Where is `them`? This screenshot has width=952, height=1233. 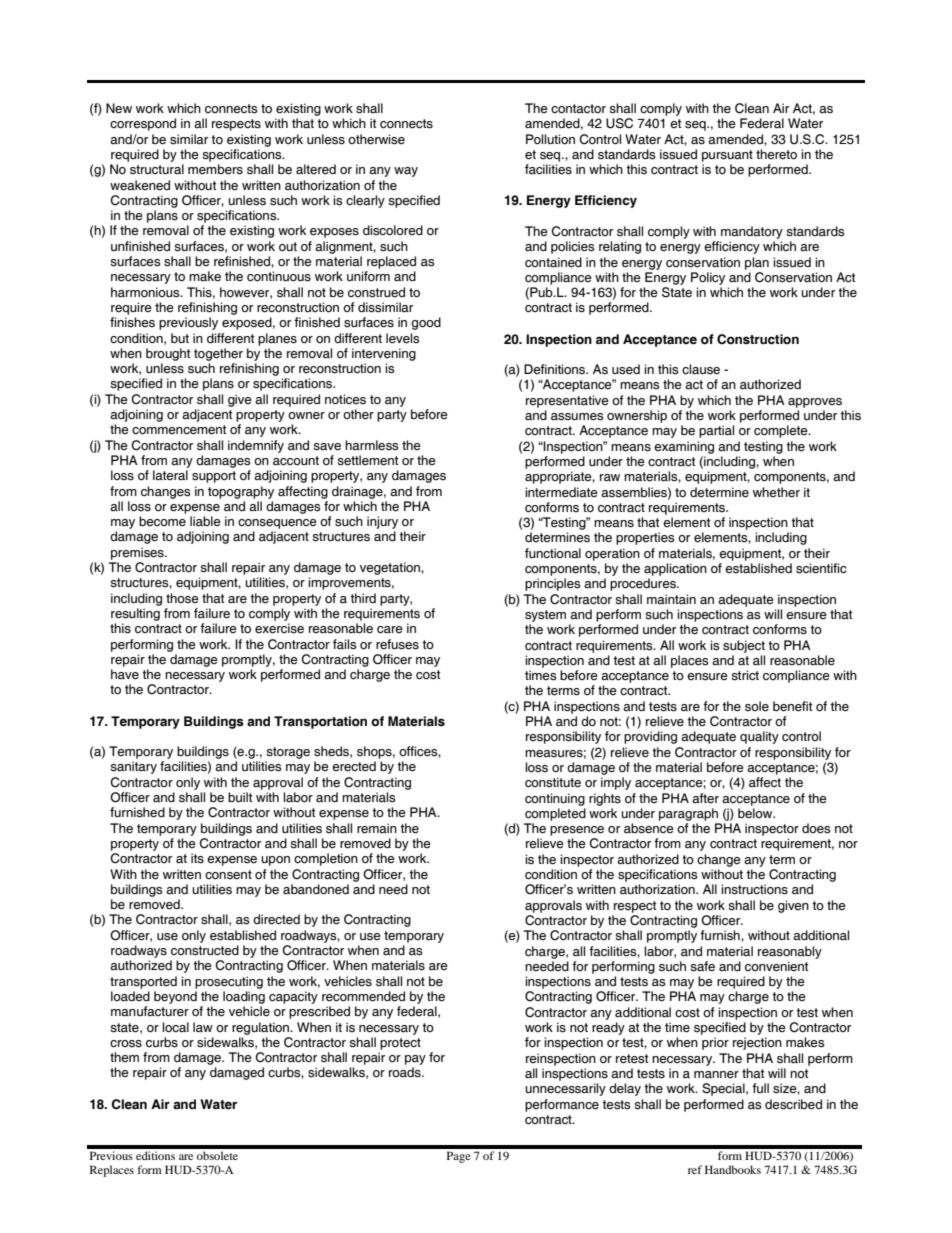
them is located at coordinates (124, 1057).
